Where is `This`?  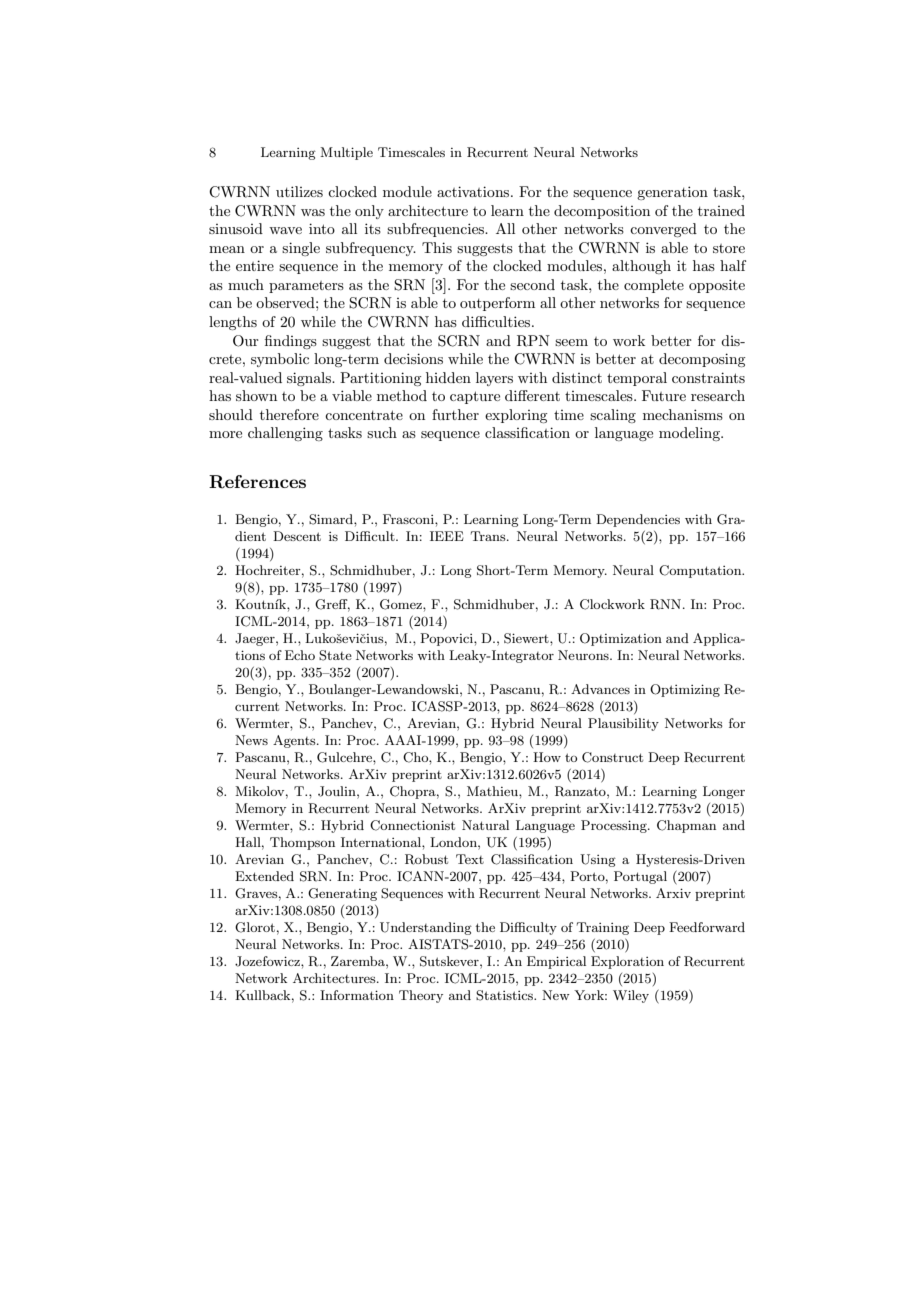
This is located at coordinates (437, 247).
